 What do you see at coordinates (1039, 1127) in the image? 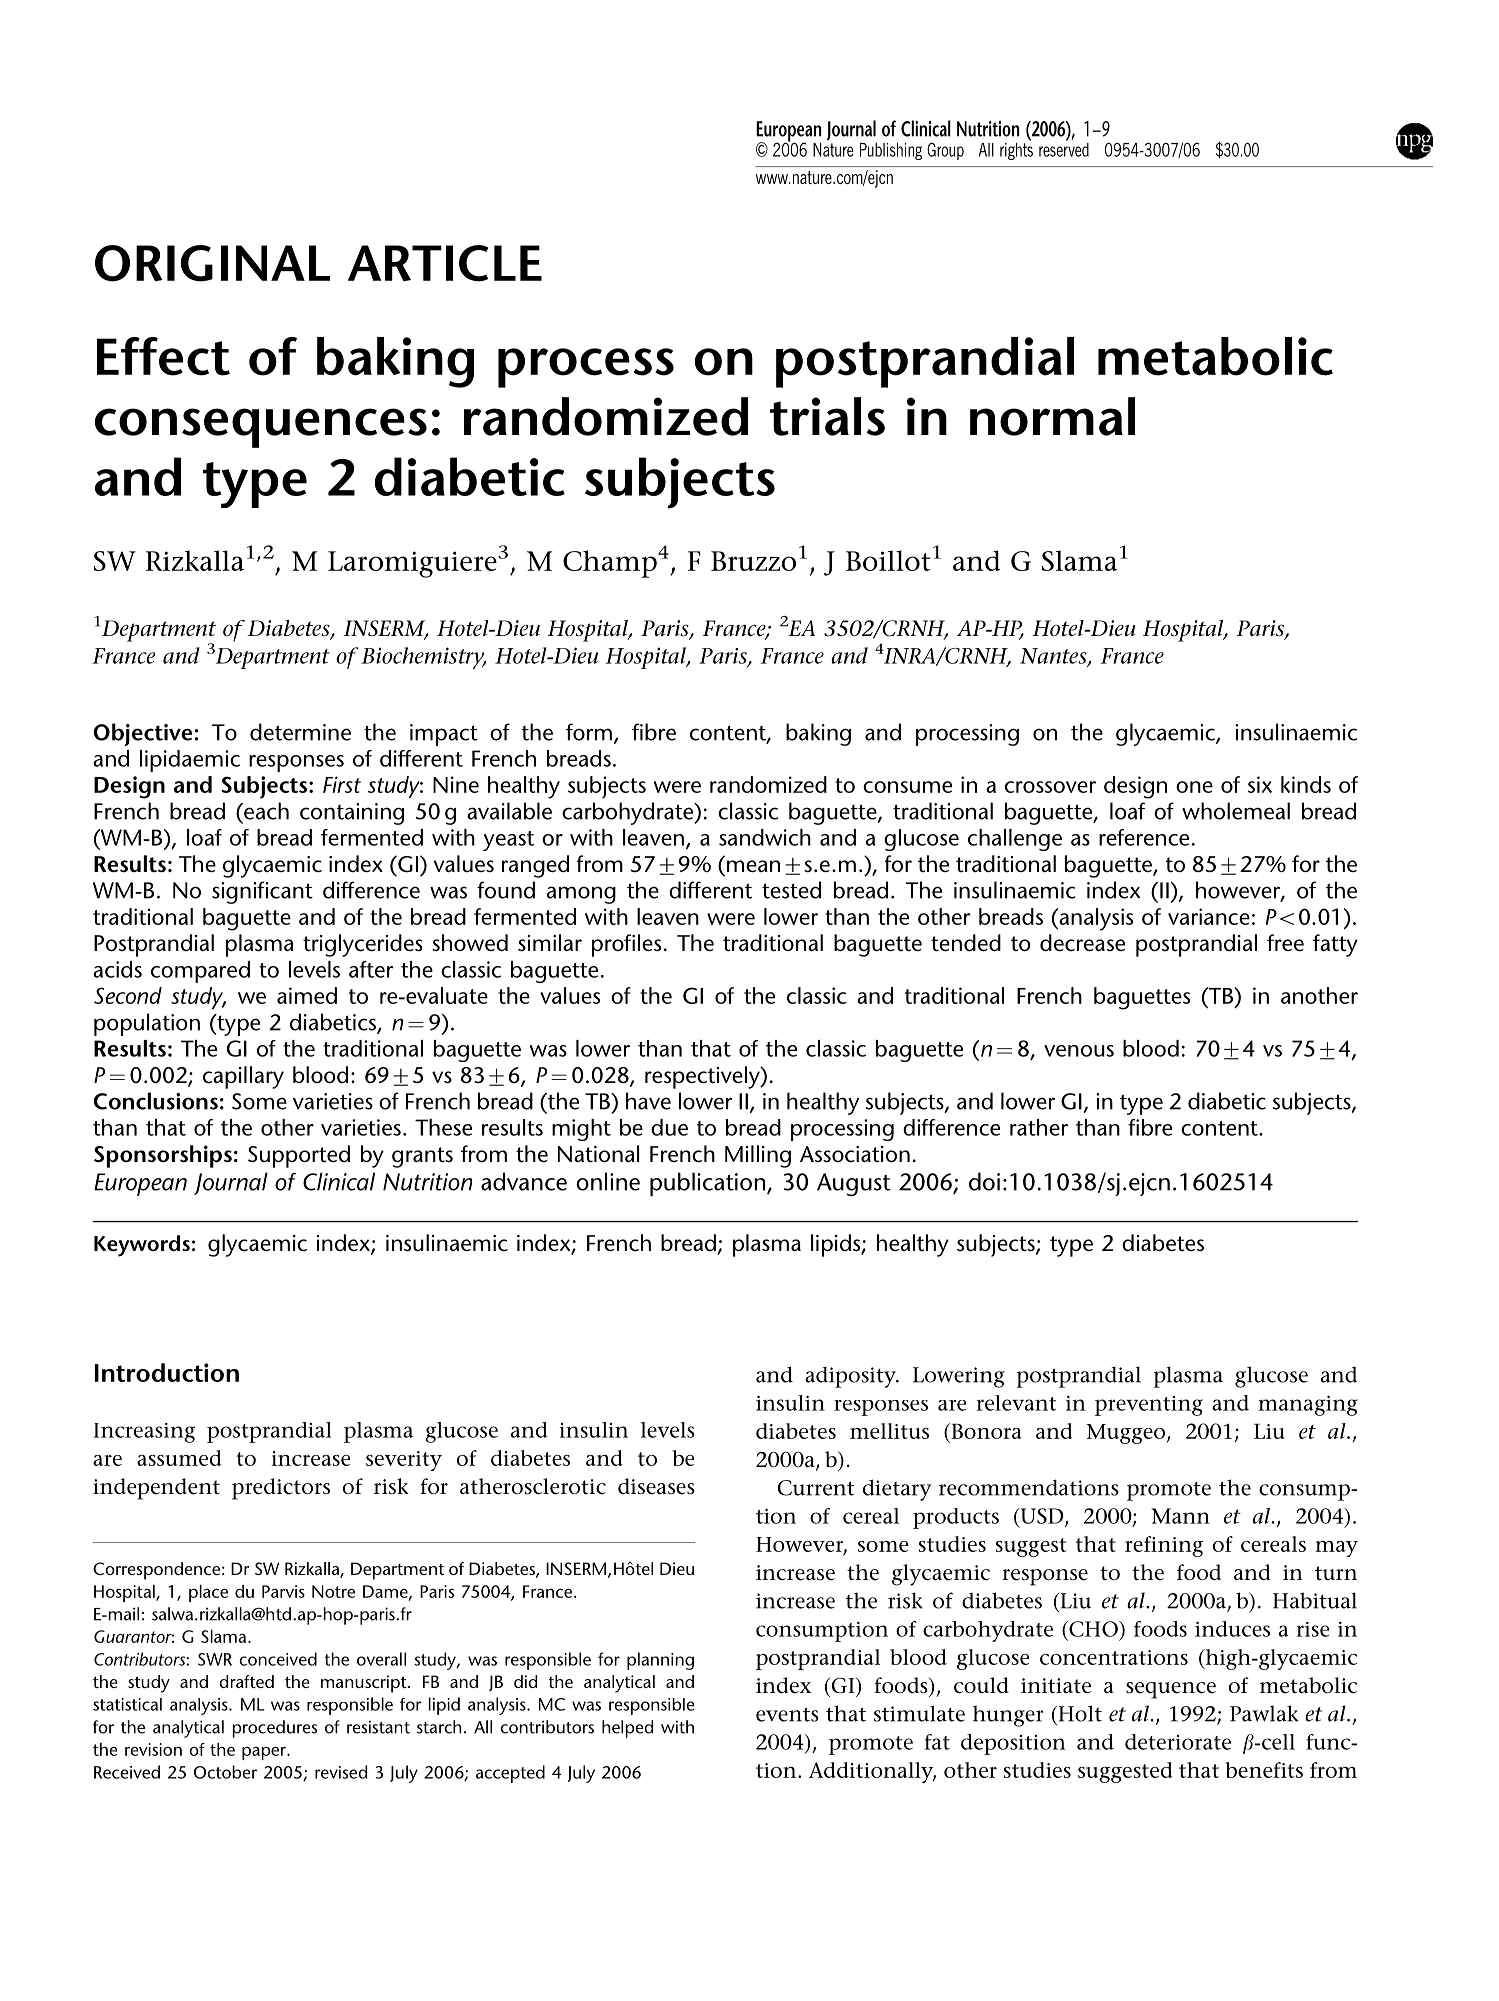
I see `rather` at bounding box center [1039, 1127].
